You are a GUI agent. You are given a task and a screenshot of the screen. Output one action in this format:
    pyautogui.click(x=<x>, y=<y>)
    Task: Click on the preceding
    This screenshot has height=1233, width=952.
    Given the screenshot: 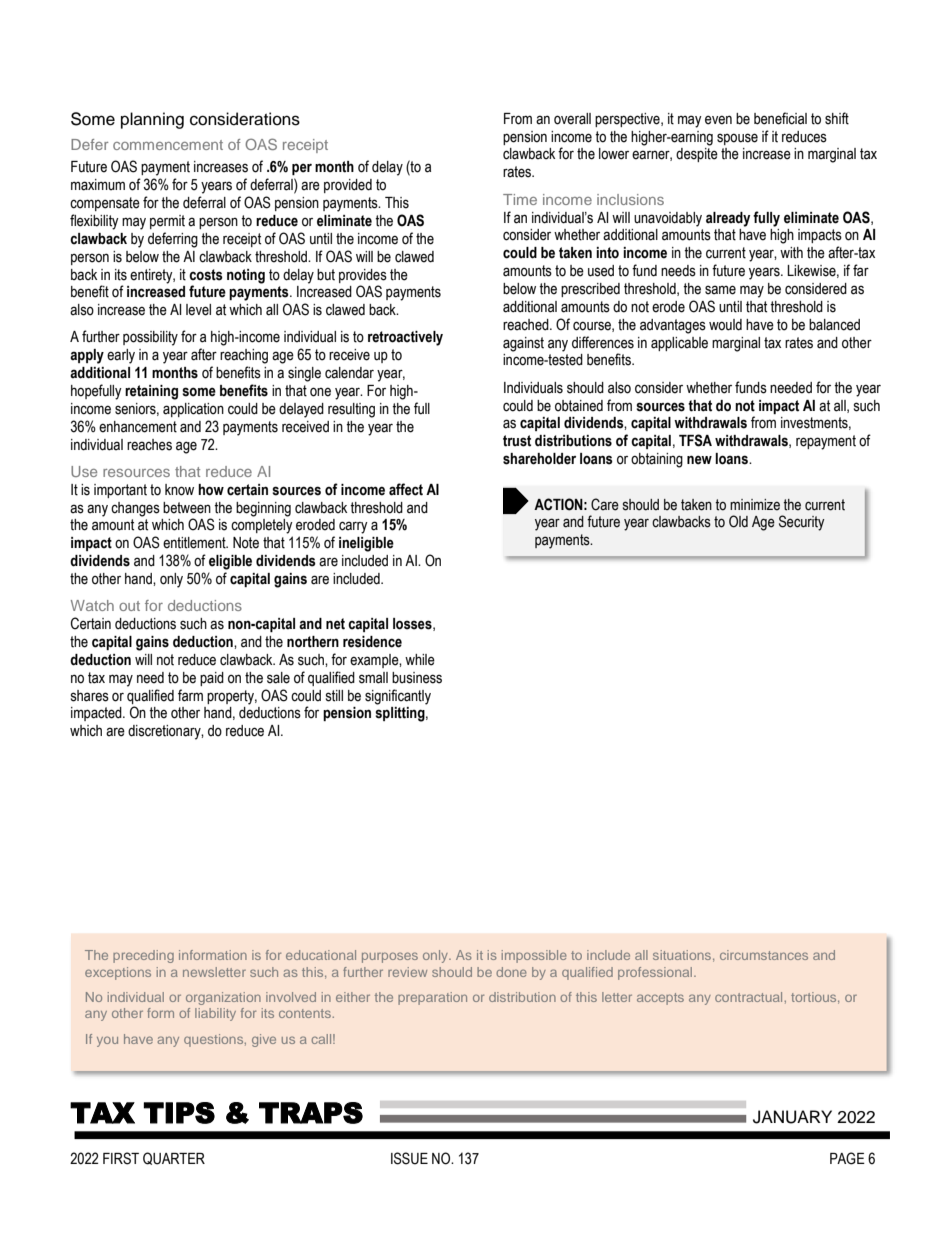 What is the action you would take?
    pyautogui.click(x=143, y=956)
